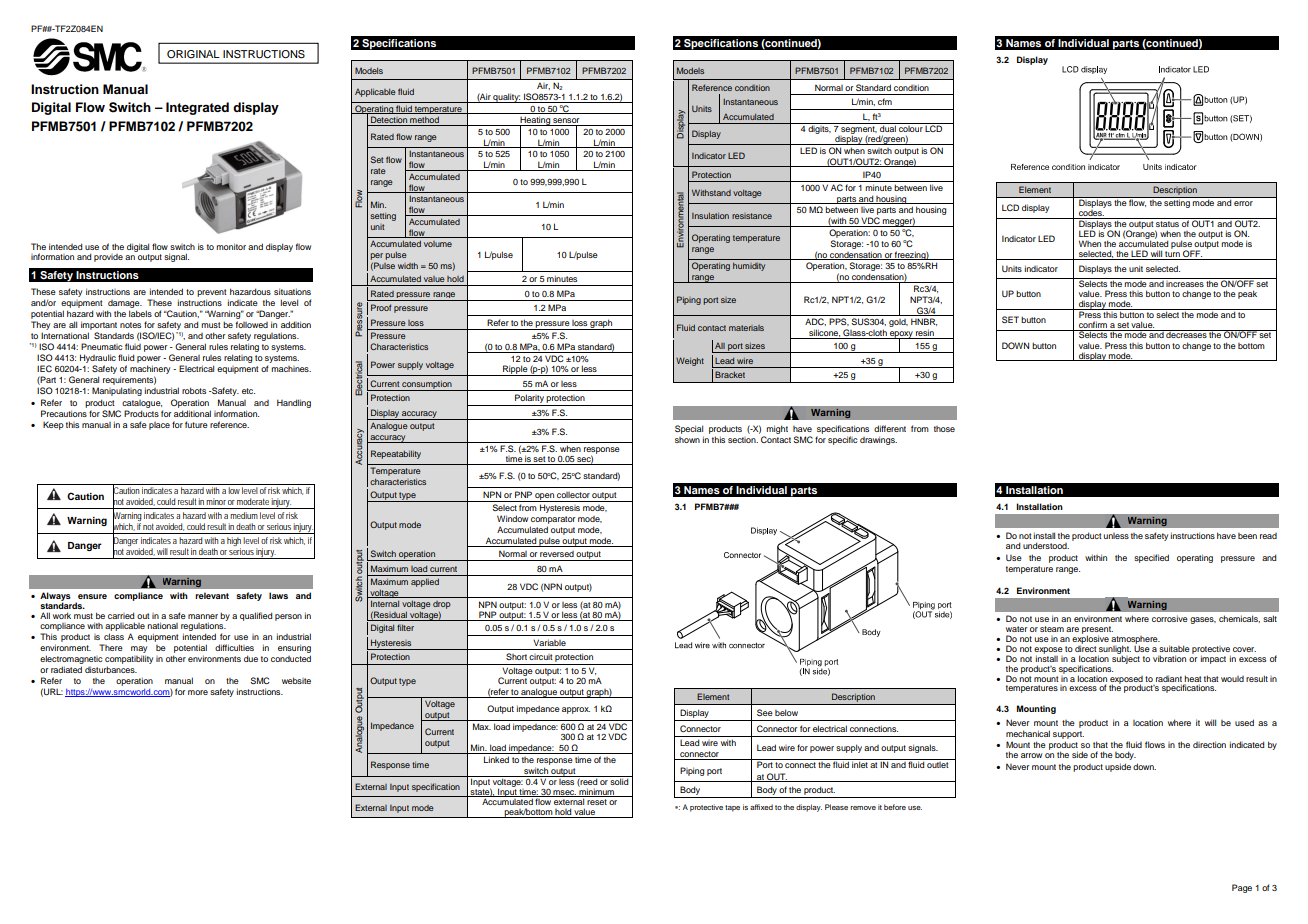  What do you see at coordinates (732, 808) in the document?
I see `tape` at bounding box center [732, 808].
